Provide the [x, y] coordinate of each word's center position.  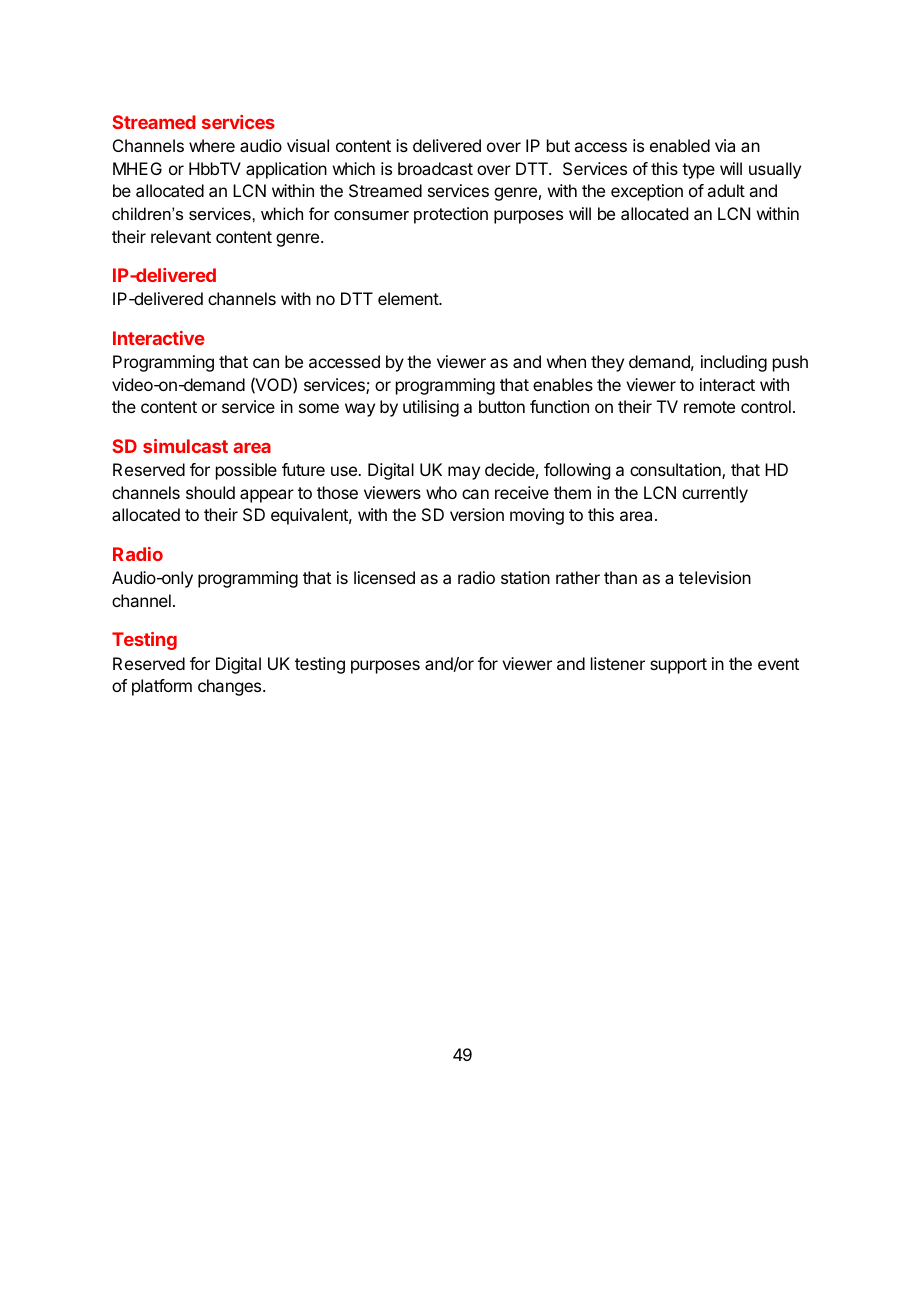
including [734, 363]
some [319, 408]
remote [709, 407]
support [678, 666]
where [212, 145]
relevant [181, 236]
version [477, 514]
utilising [431, 408]
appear [267, 496]
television [715, 577]
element [409, 298]
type [698, 171]
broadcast [435, 168]
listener [618, 663]
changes [231, 687]
